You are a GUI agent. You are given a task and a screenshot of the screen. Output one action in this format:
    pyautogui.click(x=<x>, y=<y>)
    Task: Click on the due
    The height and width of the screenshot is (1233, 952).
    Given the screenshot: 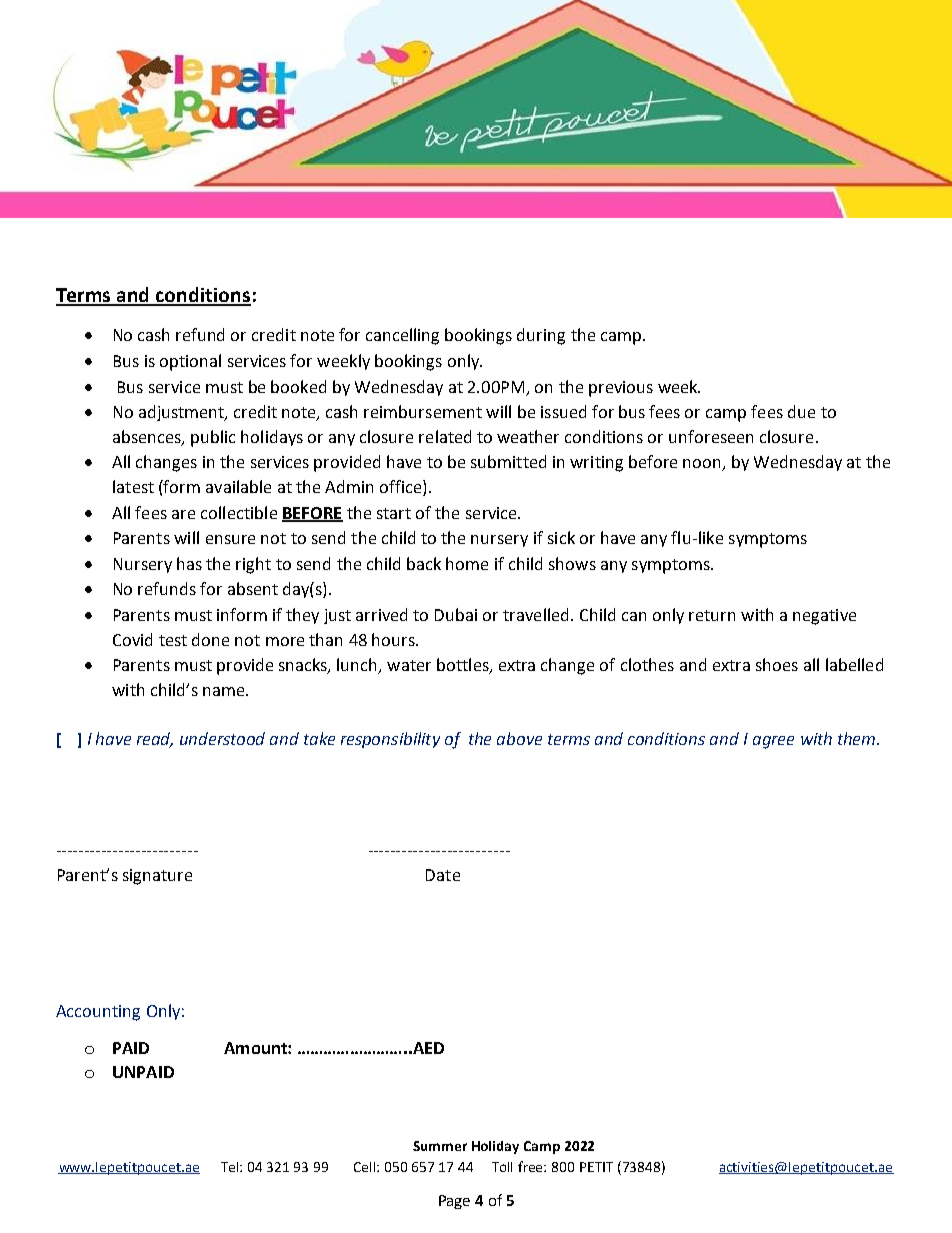 What is the action you would take?
    pyautogui.click(x=801, y=411)
